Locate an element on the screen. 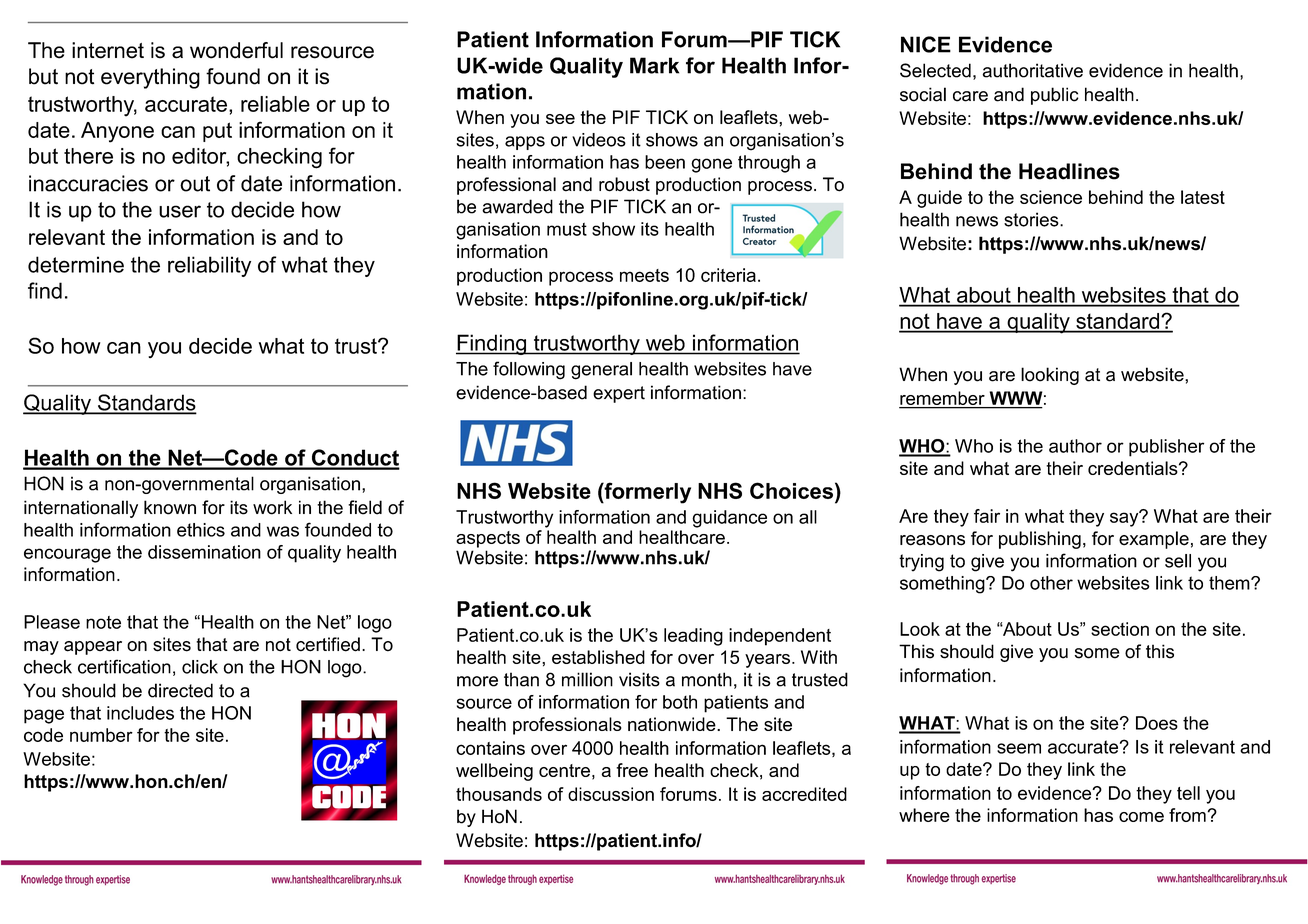 Image resolution: width=1308 pixels, height=924 pixels. Mark is located at coordinates (654, 65).
